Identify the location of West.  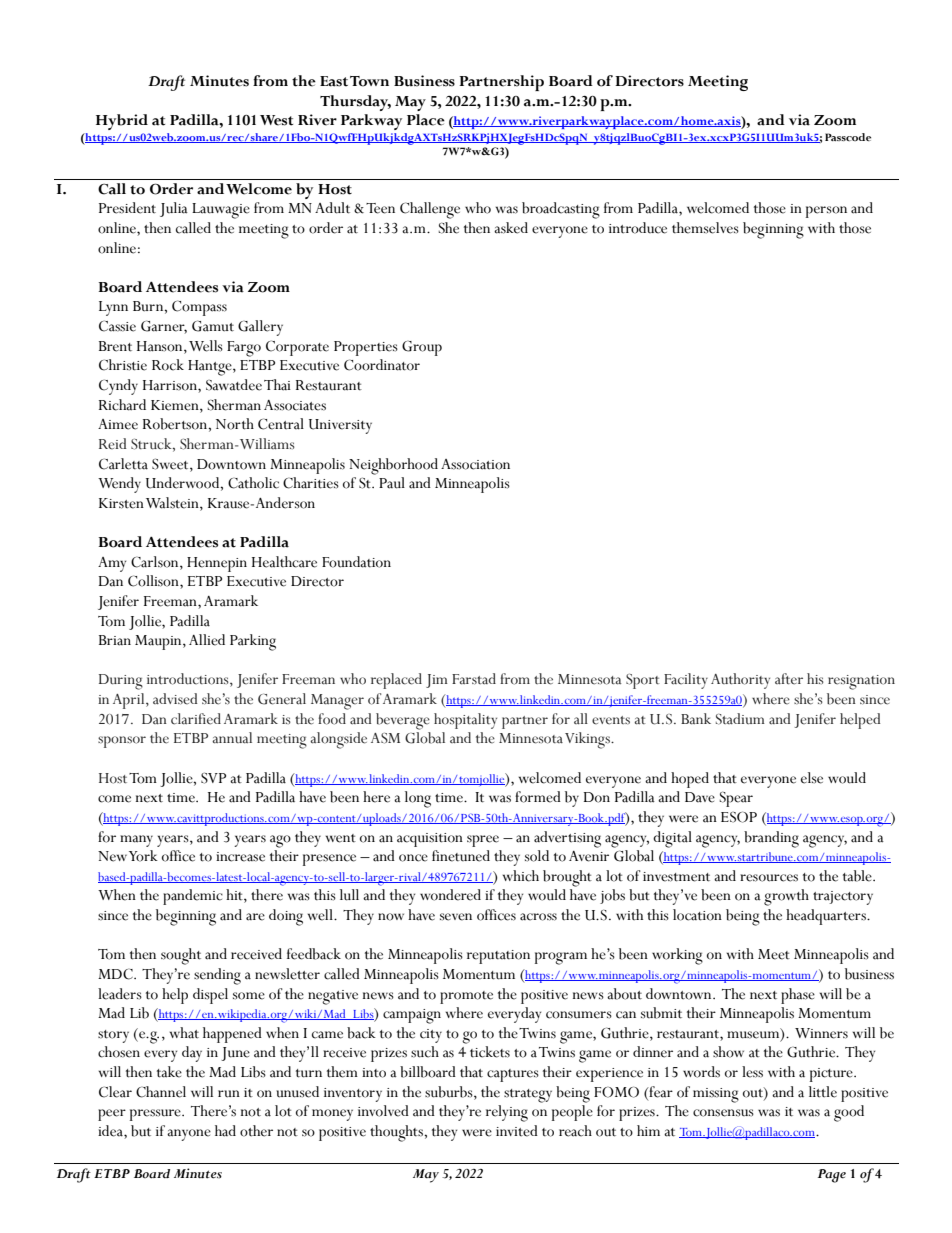
(276, 120).
